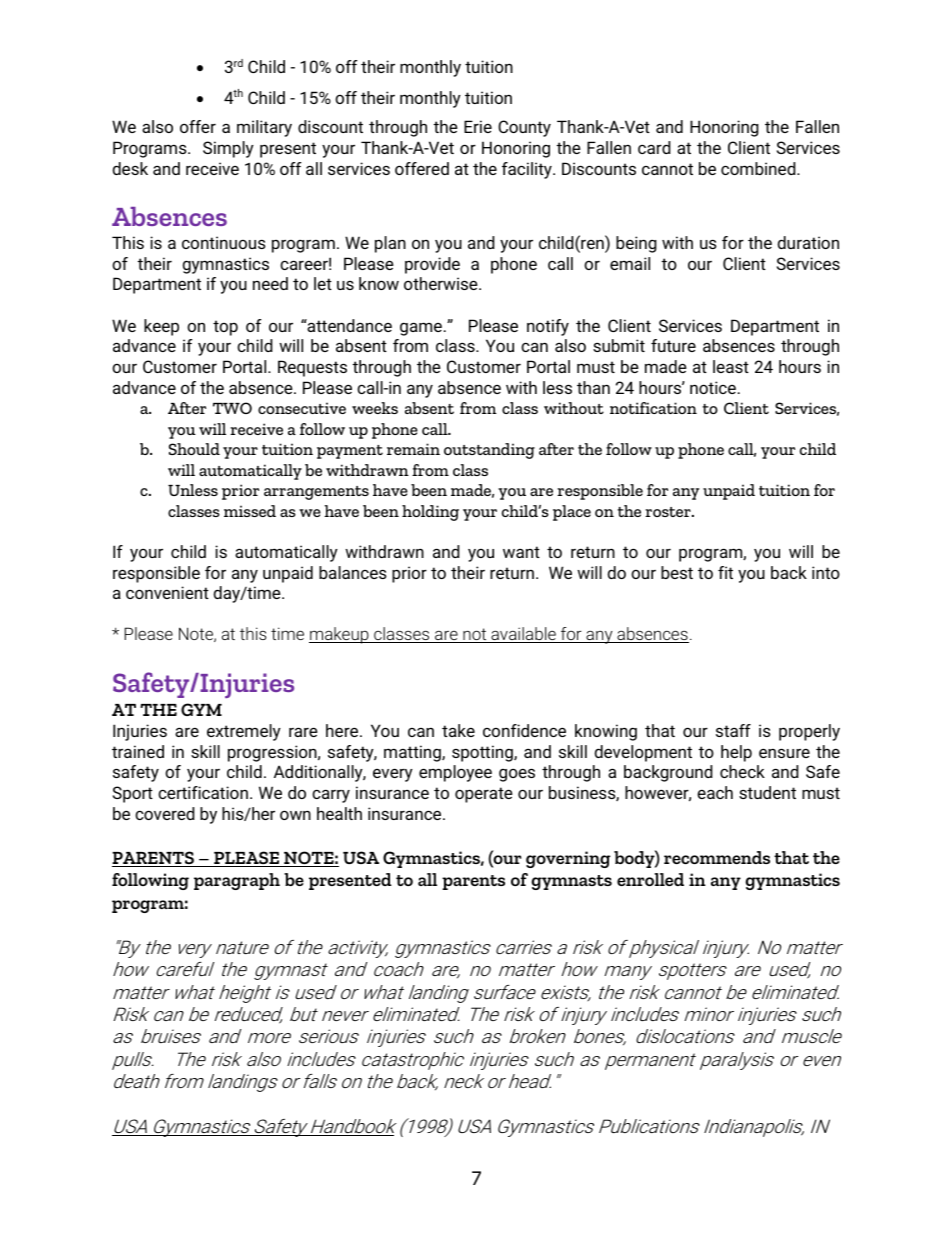 The height and width of the page is (1233, 952). What do you see at coordinates (568, 859) in the page?
I see `governing` at bounding box center [568, 859].
